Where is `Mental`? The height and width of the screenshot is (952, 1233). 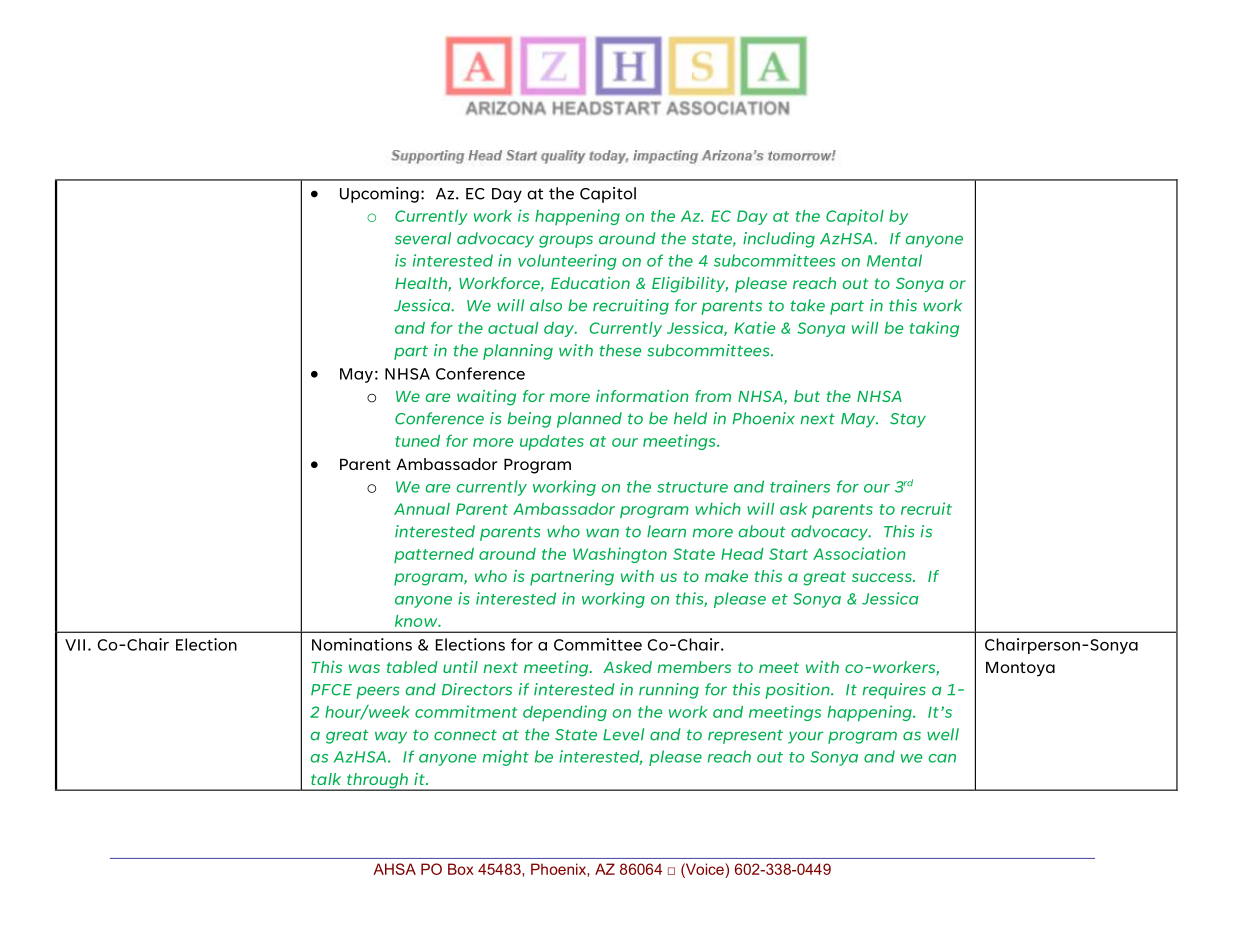
Mental is located at coordinates (894, 260).
